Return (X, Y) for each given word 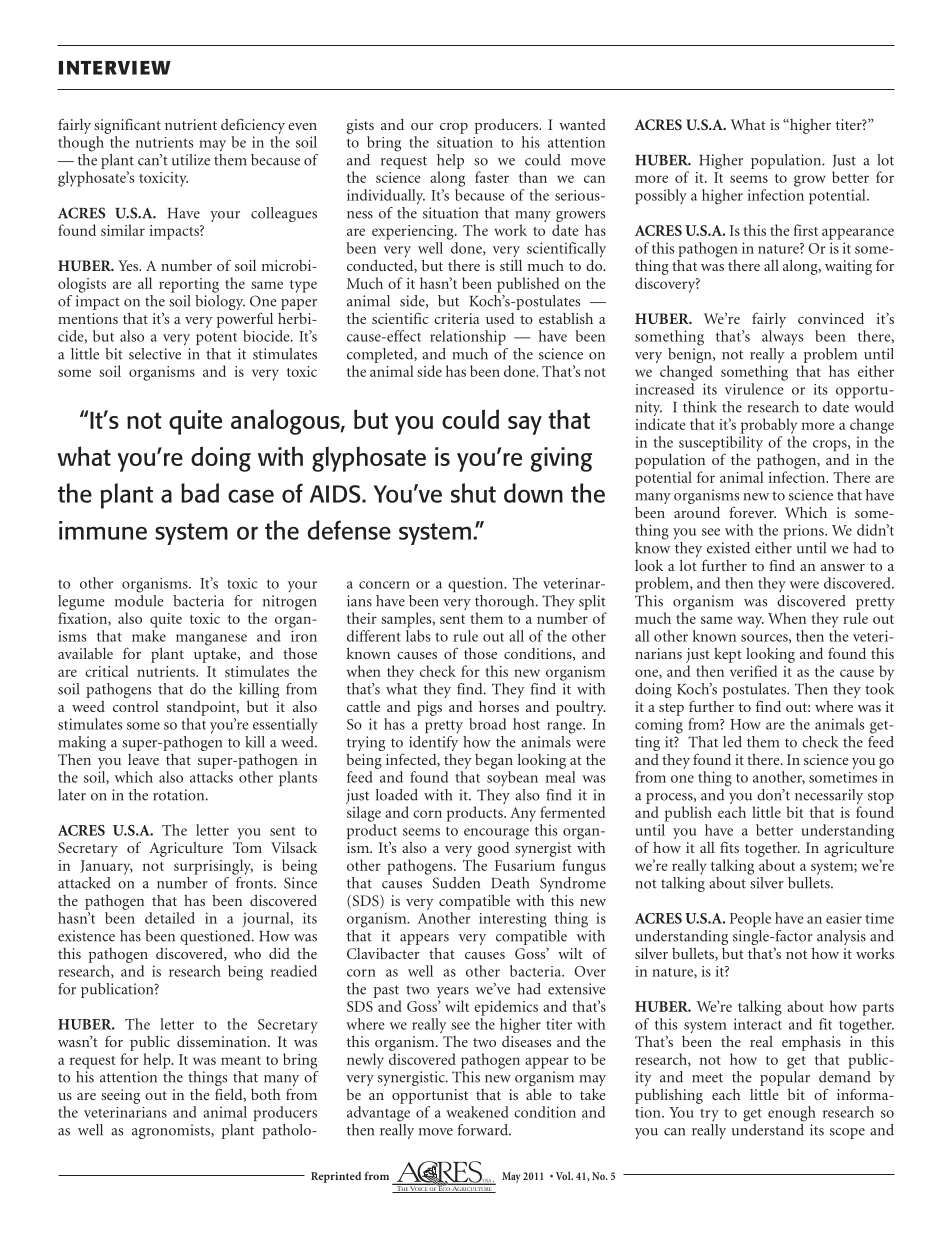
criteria (457, 318)
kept (728, 655)
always (782, 338)
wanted (582, 124)
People (750, 919)
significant (127, 126)
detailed (170, 918)
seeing (120, 1096)
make (149, 636)
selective (155, 354)
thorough (506, 602)
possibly (661, 196)
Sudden (456, 883)
